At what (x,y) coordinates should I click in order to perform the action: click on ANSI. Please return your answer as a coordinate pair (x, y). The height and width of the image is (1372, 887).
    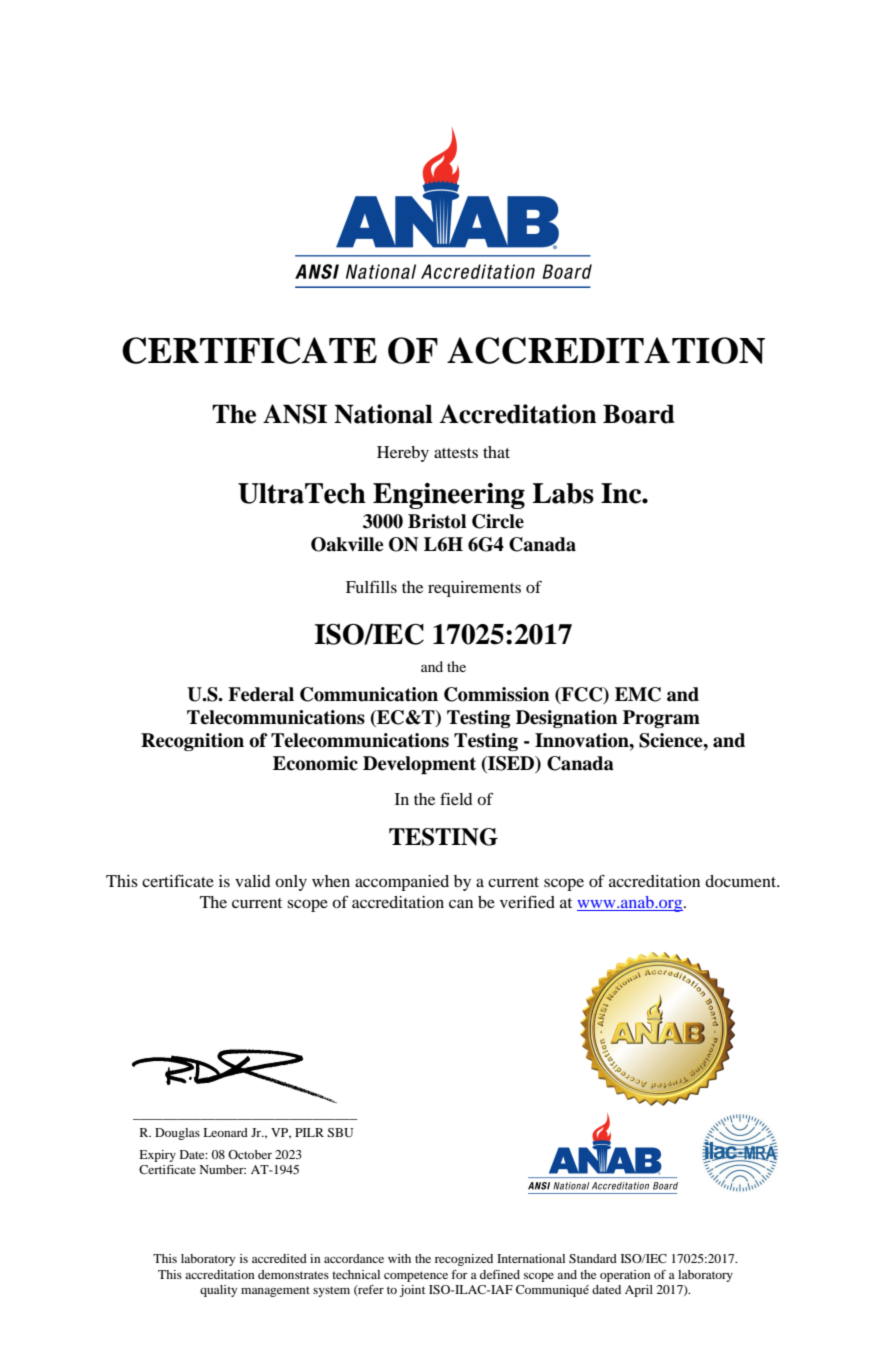
    Looking at the image, I should click on (295, 414).
